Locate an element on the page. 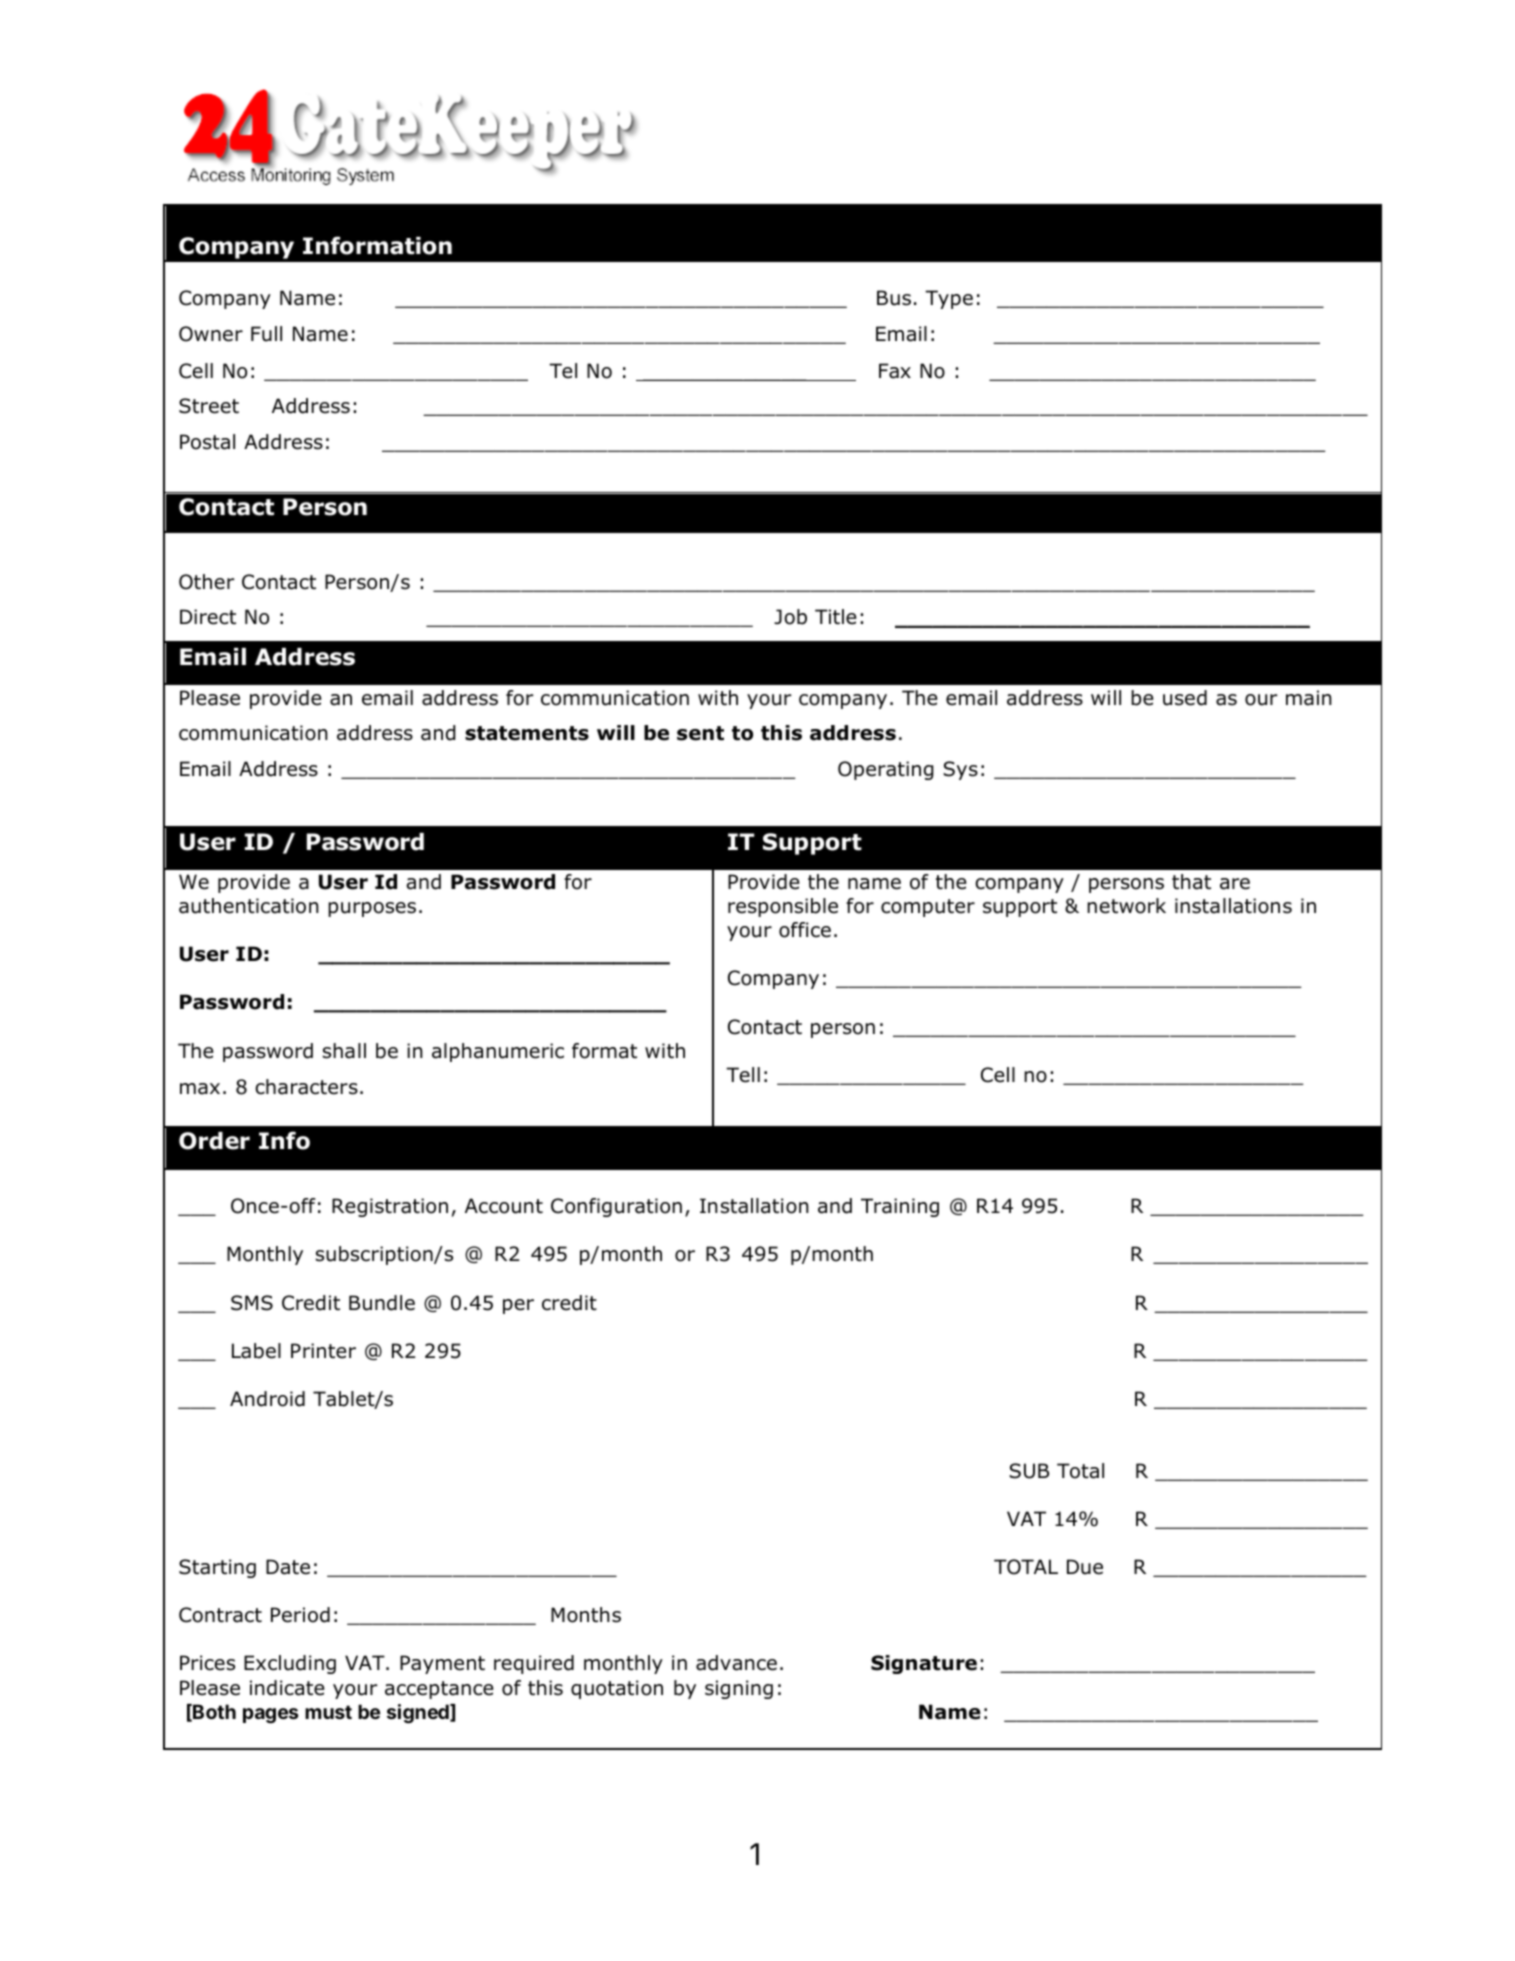 Image resolution: width=1515 pixels, height=1961 pixels. Fax is located at coordinates (895, 371).
